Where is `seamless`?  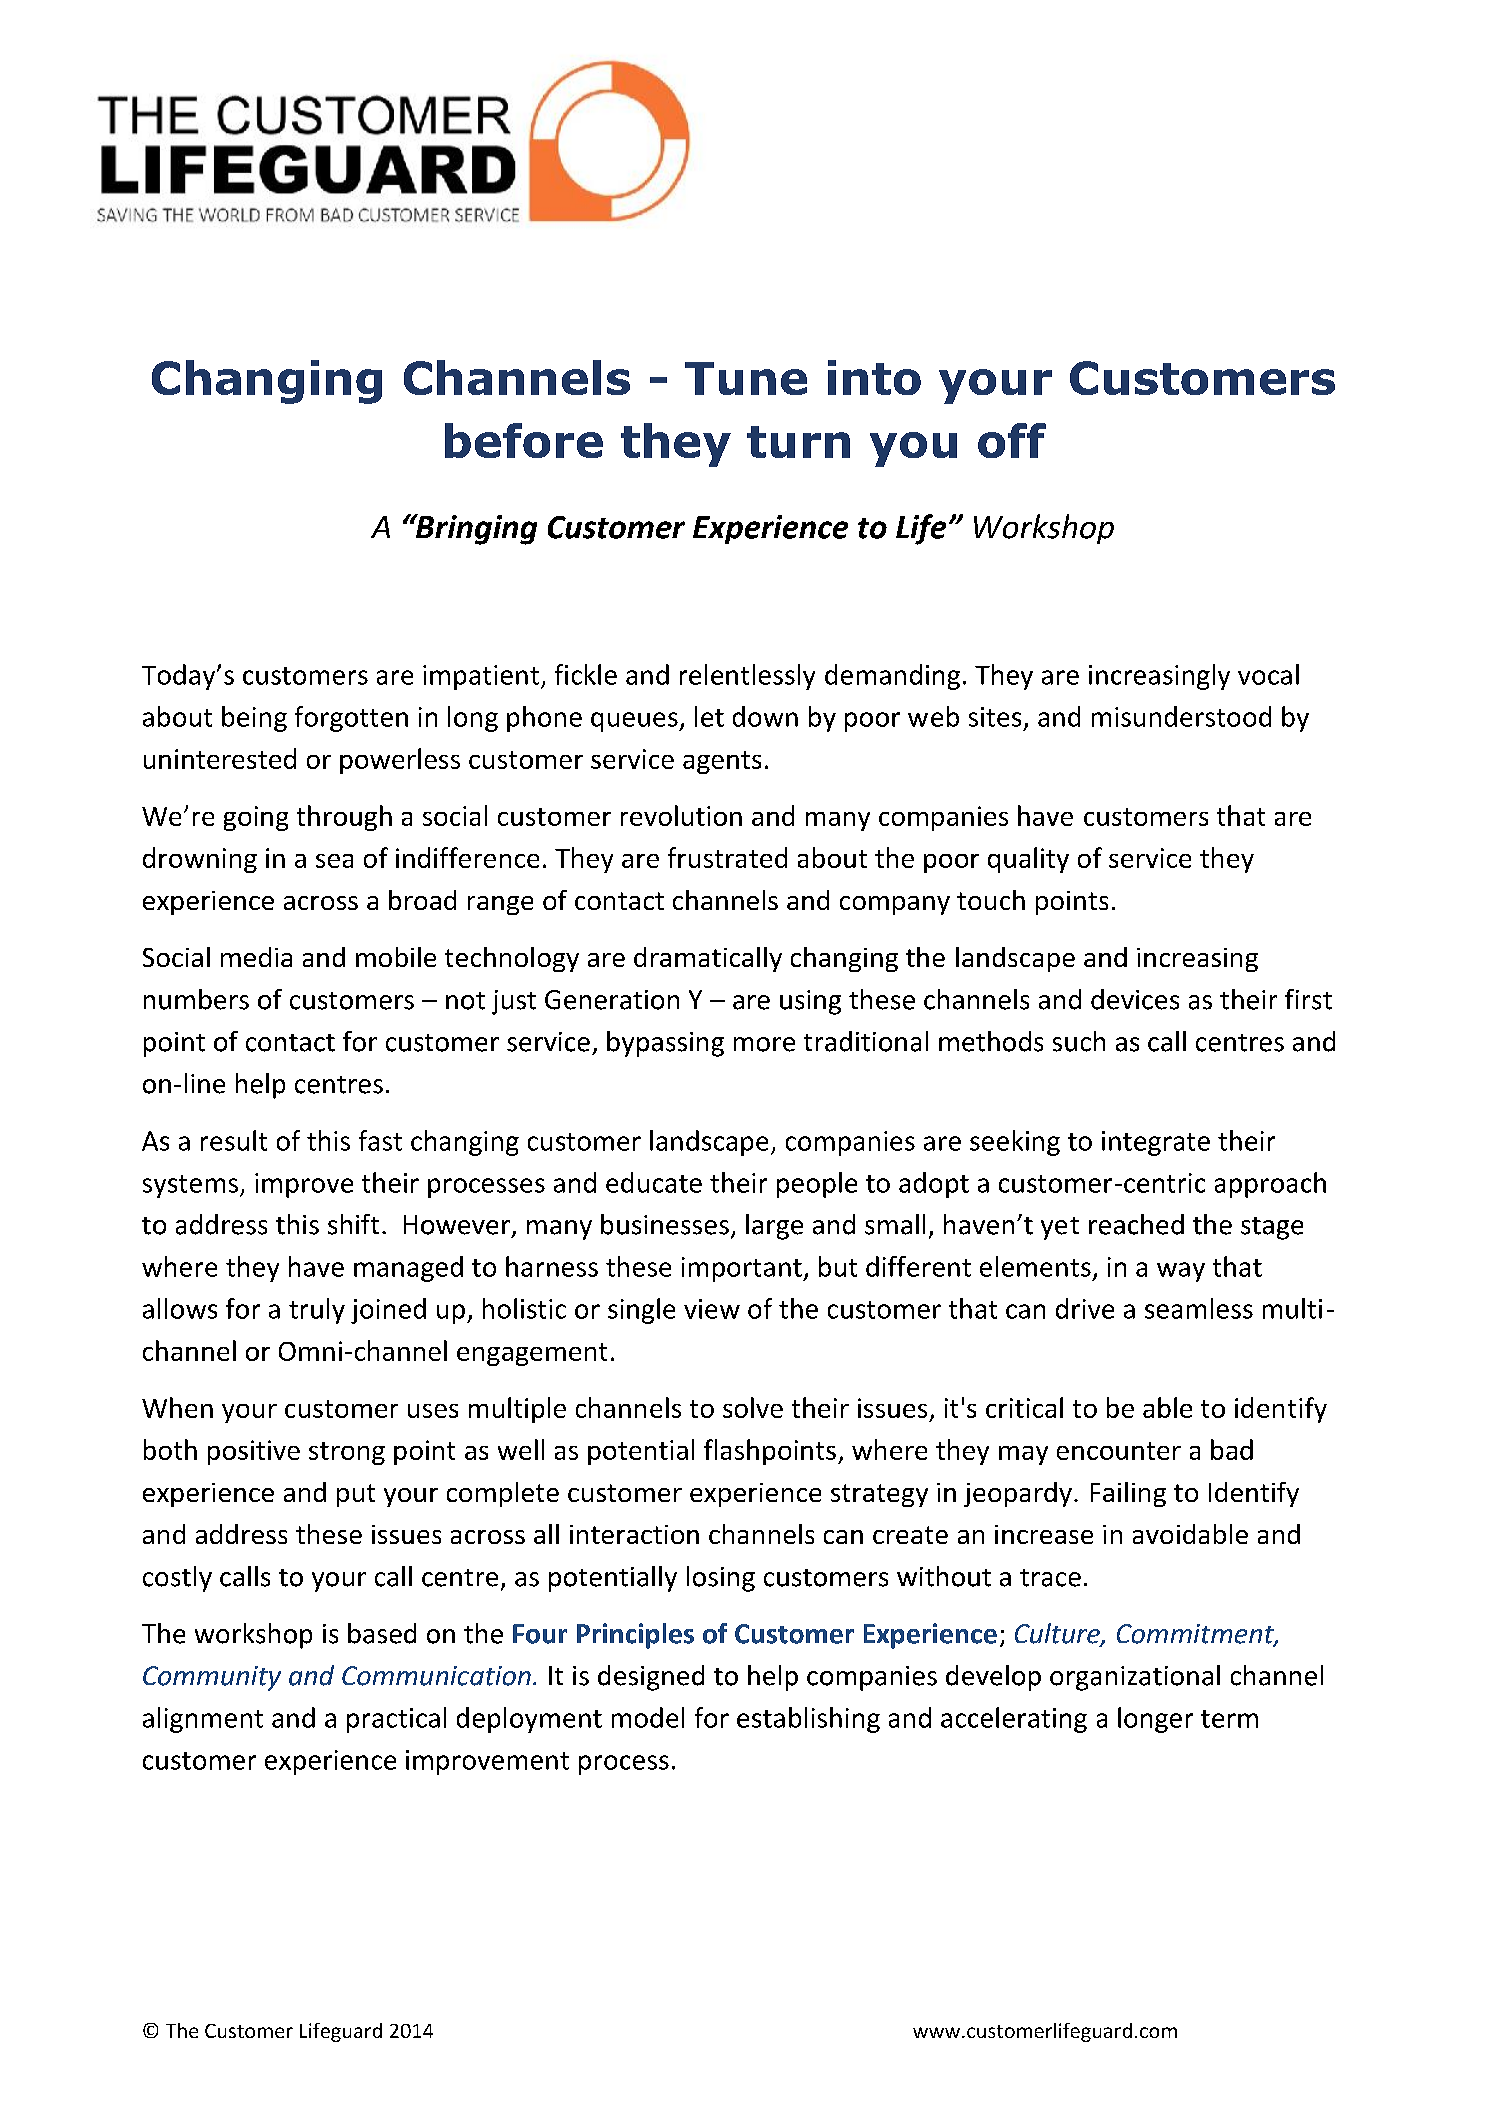
seamless is located at coordinates (1199, 1308).
